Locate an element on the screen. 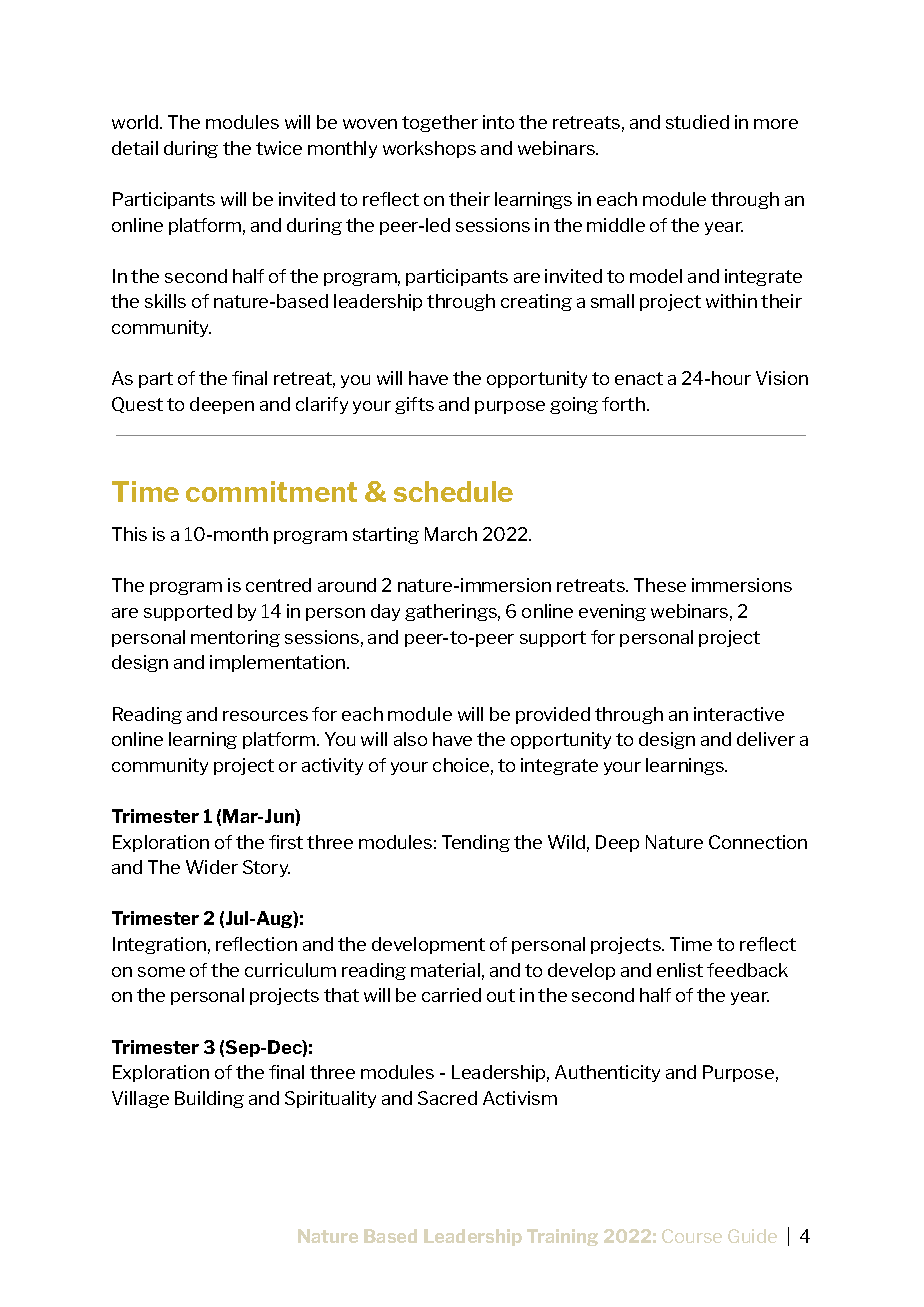 The image size is (924, 1307). twice is located at coordinates (279, 148).
